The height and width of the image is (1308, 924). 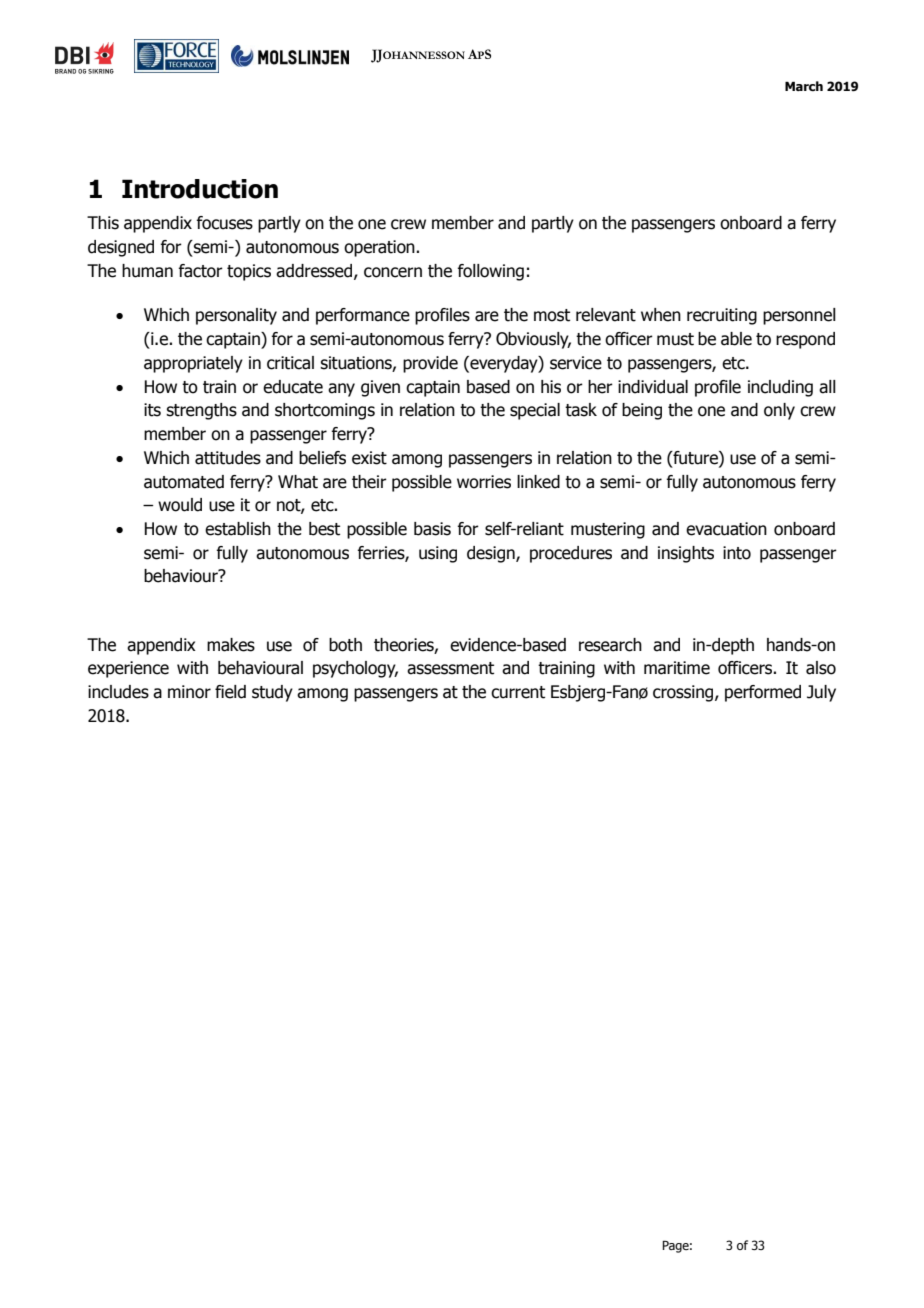 I want to click on assessment, so click(x=450, y=668).
